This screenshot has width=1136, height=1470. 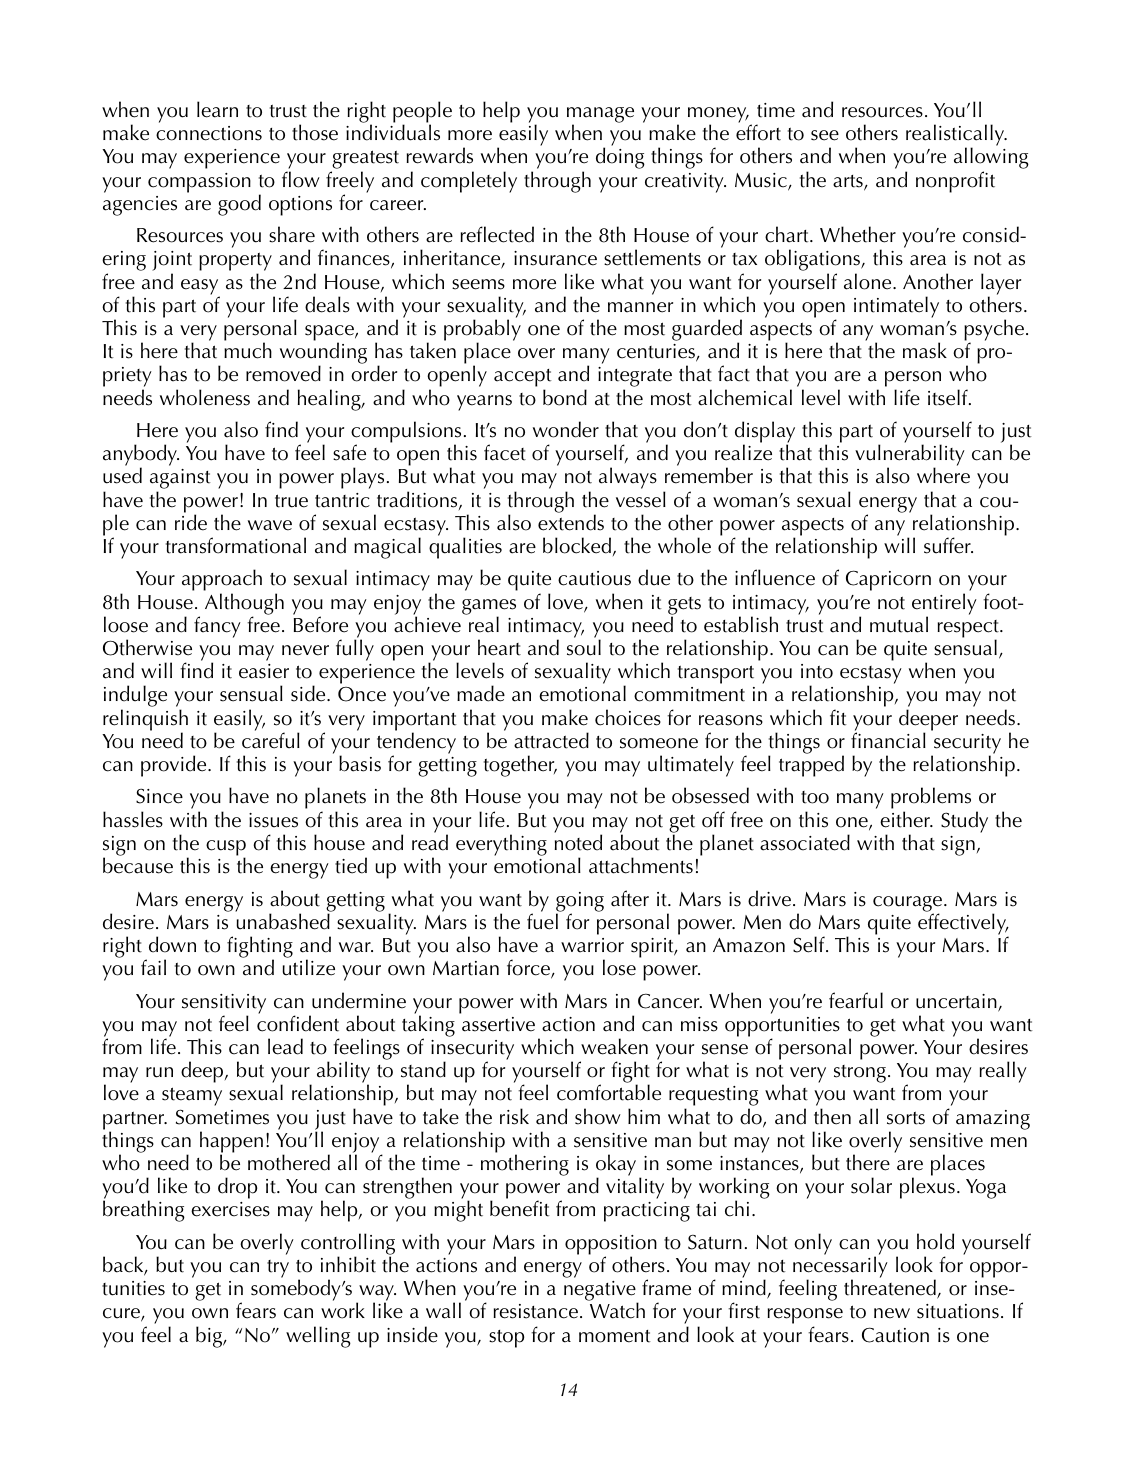 I want to click on much, so click(x=248, y=350).
